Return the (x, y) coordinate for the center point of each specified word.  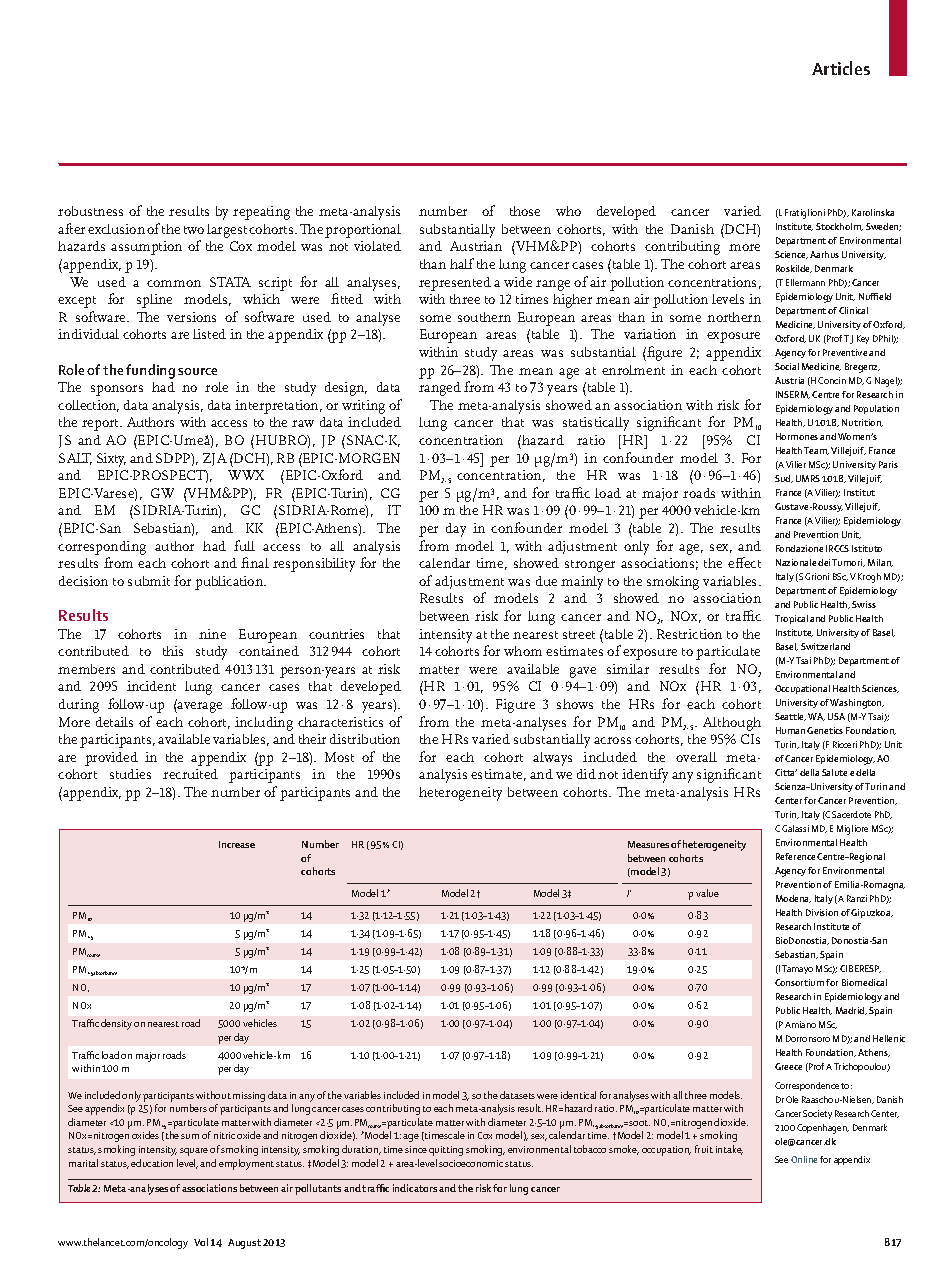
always (552, 759)
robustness (90, 211)
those (525, 211)
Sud (784, 479)
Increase (237, 844)
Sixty (111, 460)
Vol (201, 1242)
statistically (596, 424)
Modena (793, 899)
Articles (841, 68)
